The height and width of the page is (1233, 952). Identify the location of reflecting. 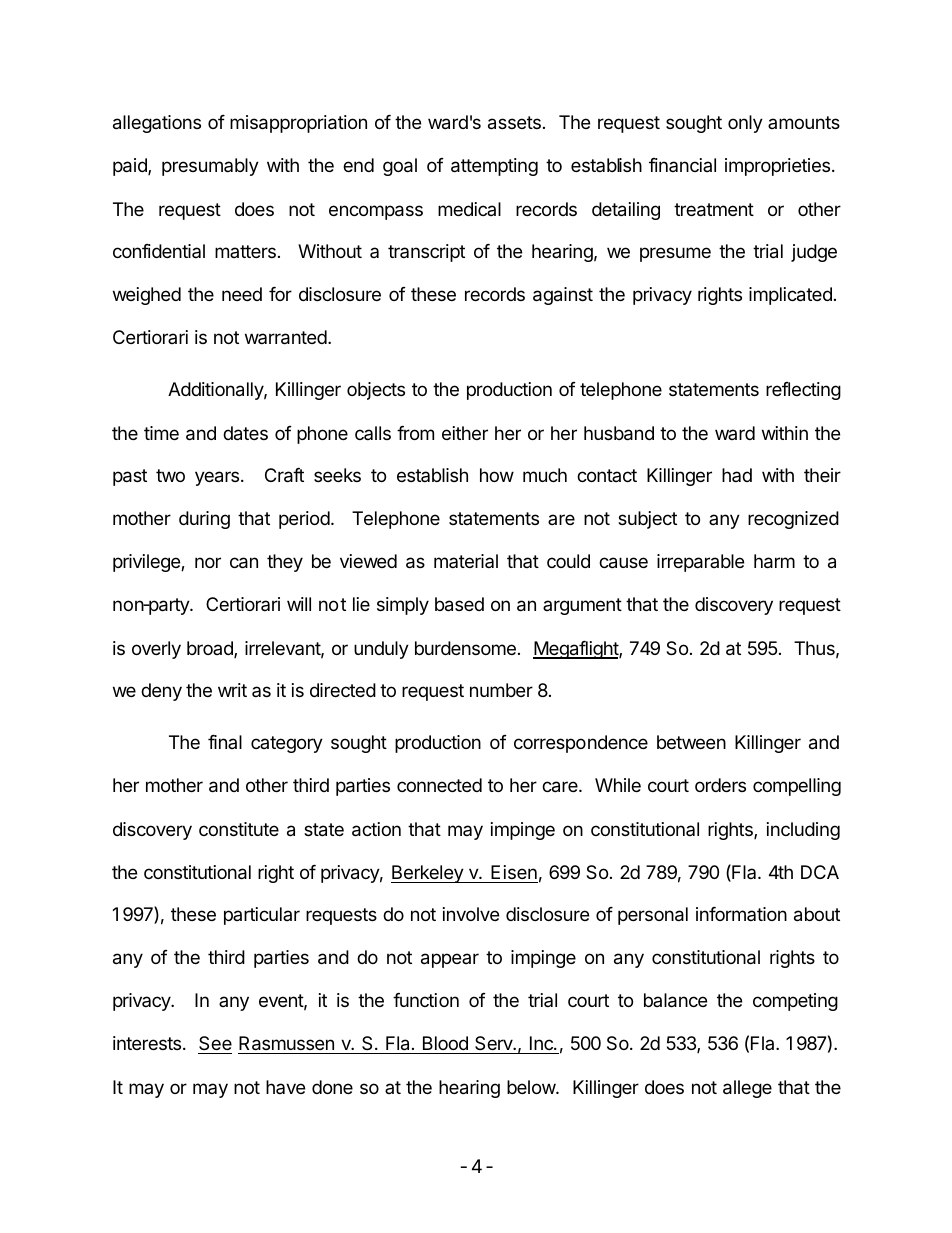
(803, 391).
